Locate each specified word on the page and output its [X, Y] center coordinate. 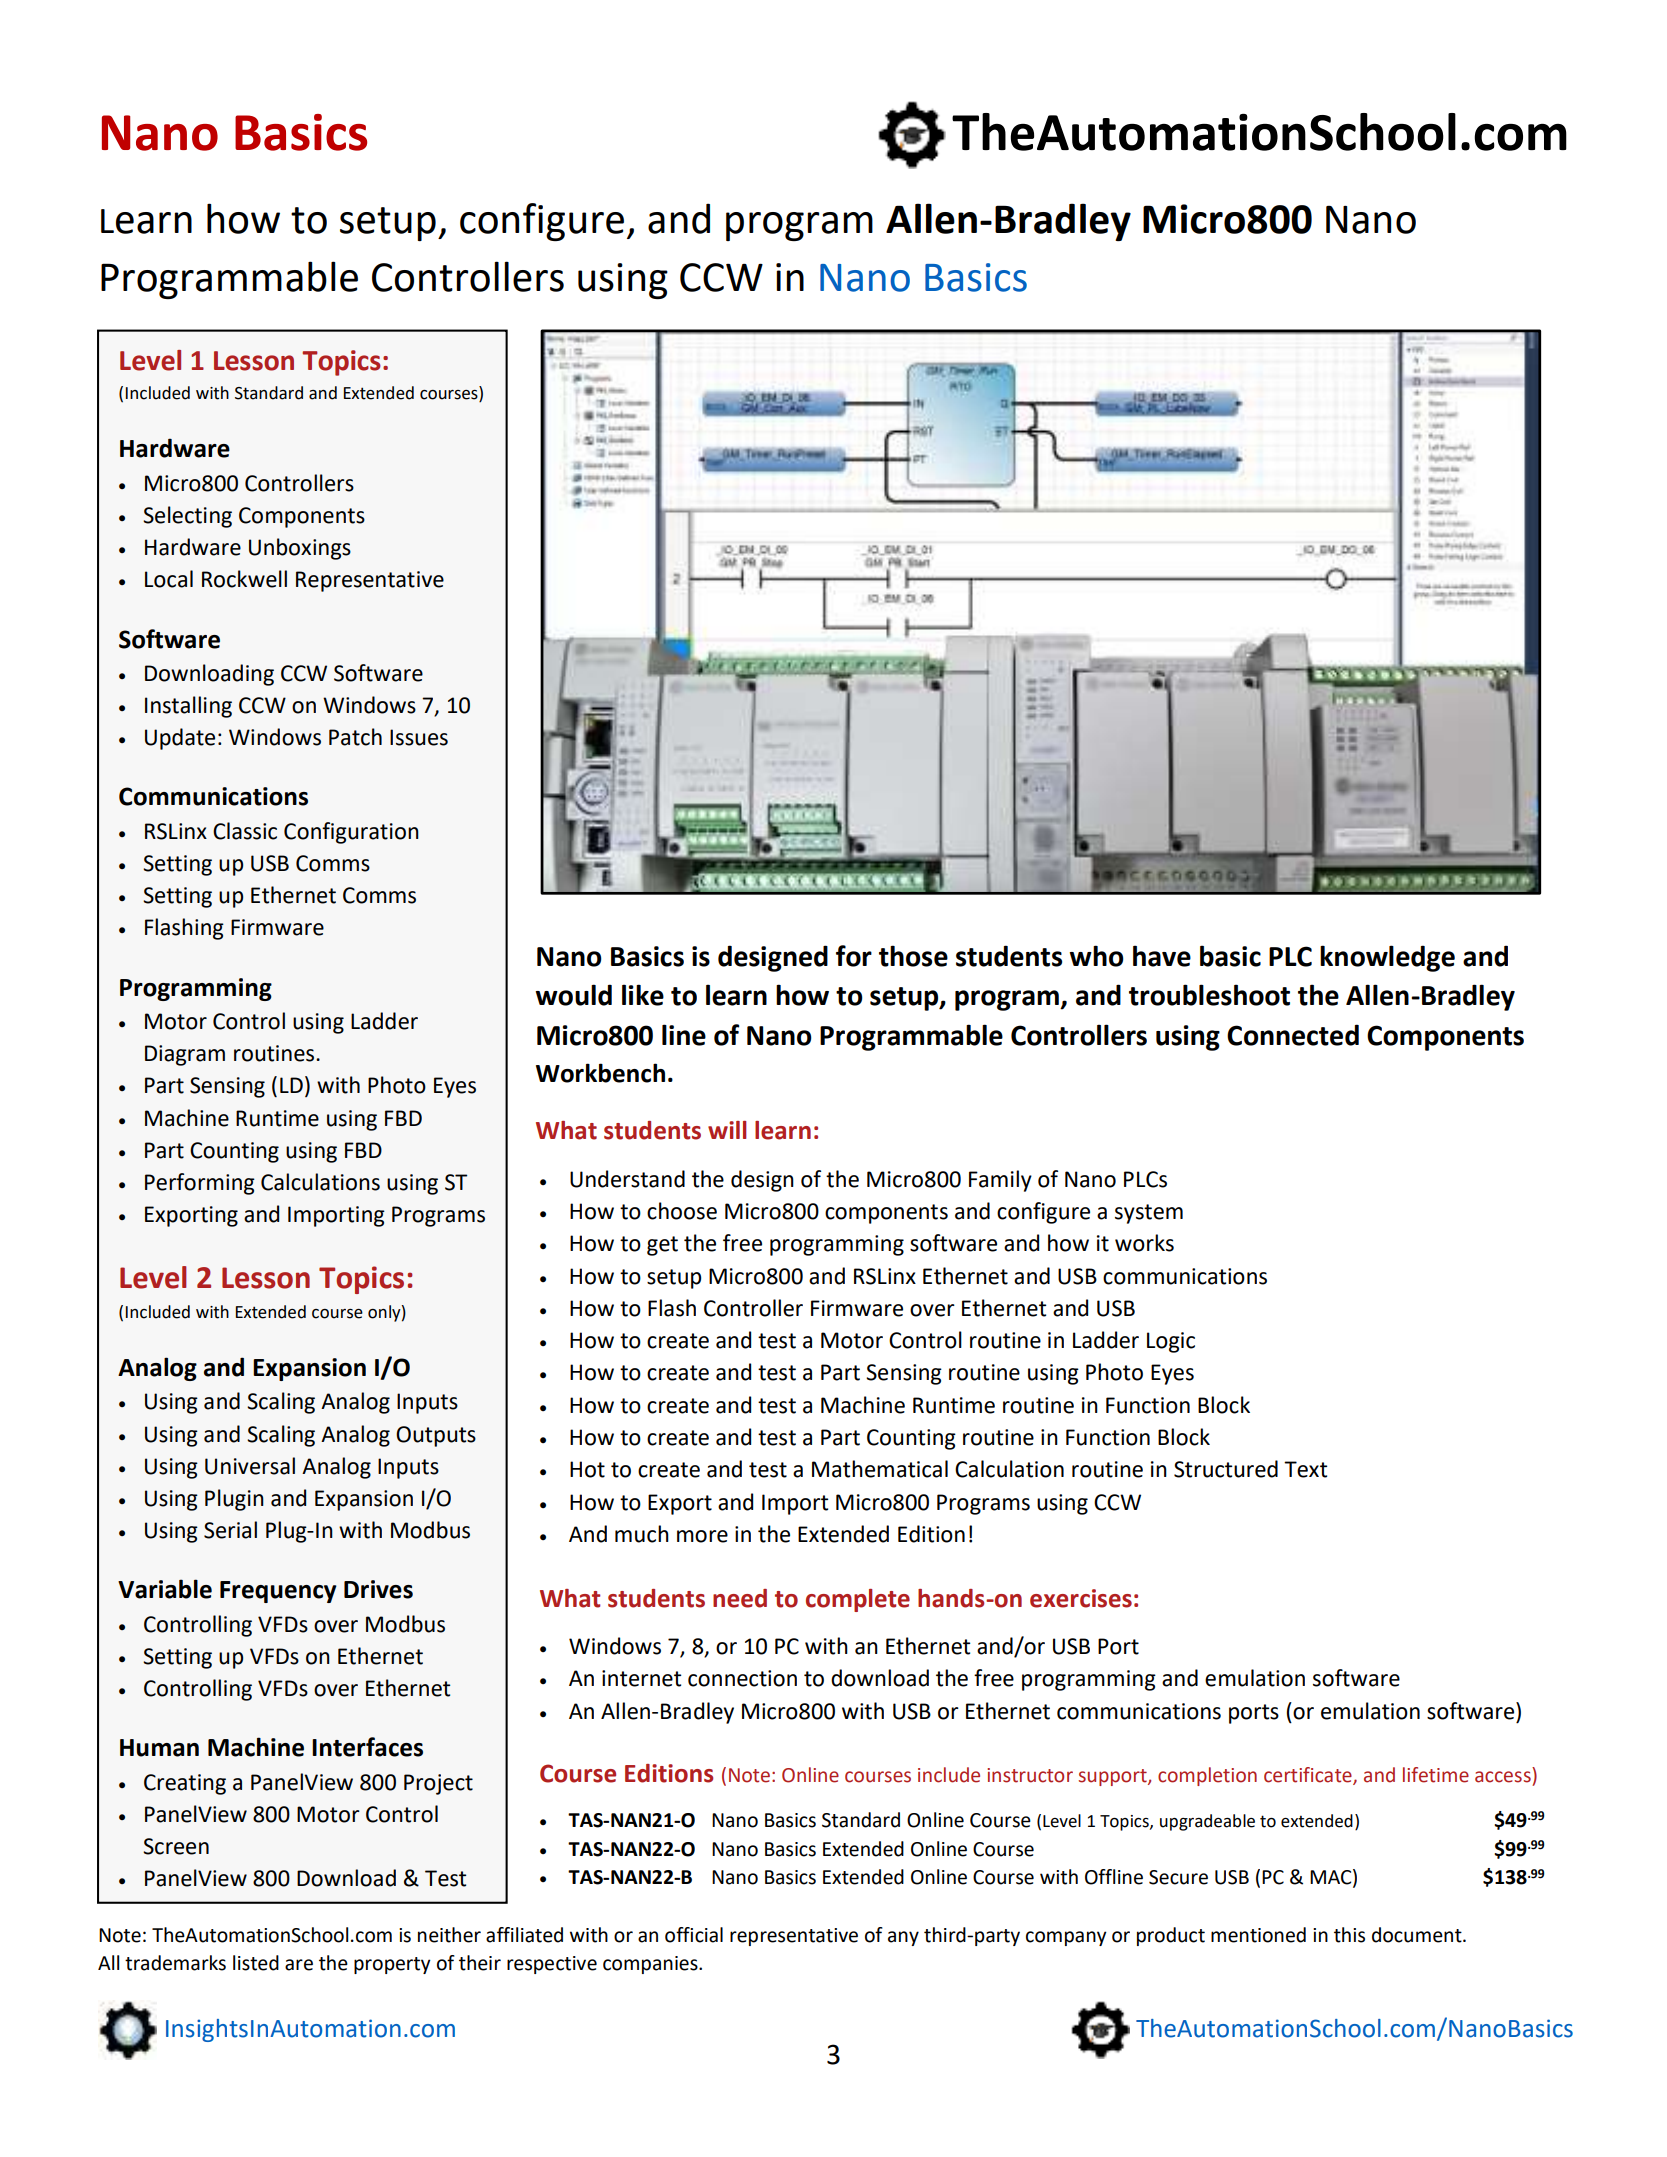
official [694, 1935]
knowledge [1387, 958]
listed [256, 1963]
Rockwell [244, 579]
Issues [419, 737]
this [1349, 1935]
